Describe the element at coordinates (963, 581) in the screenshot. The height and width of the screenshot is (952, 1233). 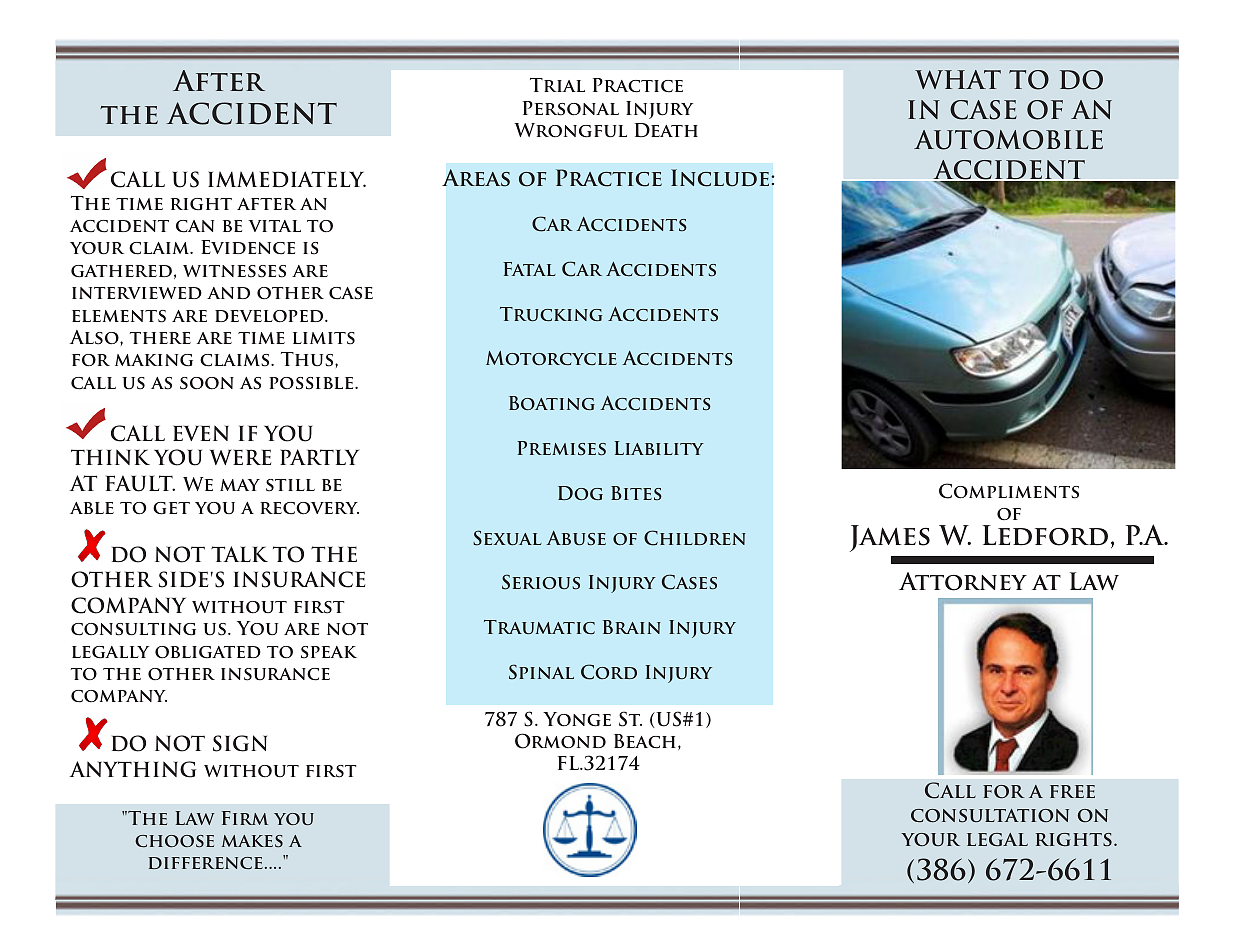
I see `Attorney` at that location.
